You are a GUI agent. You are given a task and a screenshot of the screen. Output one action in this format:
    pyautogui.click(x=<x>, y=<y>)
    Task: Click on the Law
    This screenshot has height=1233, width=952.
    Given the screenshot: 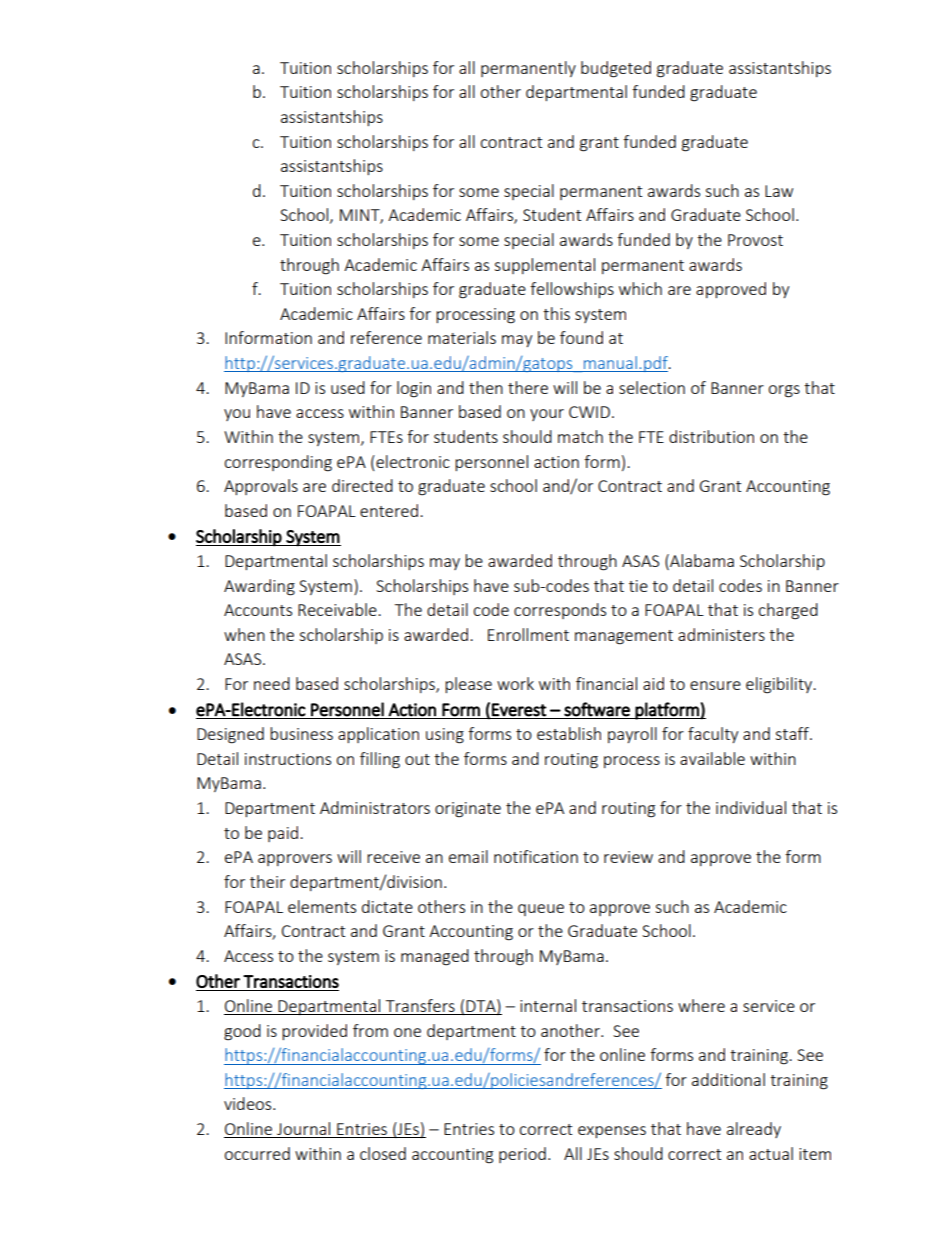 What is the action you would take?
    pyautogui.click(x=779, y=191)
